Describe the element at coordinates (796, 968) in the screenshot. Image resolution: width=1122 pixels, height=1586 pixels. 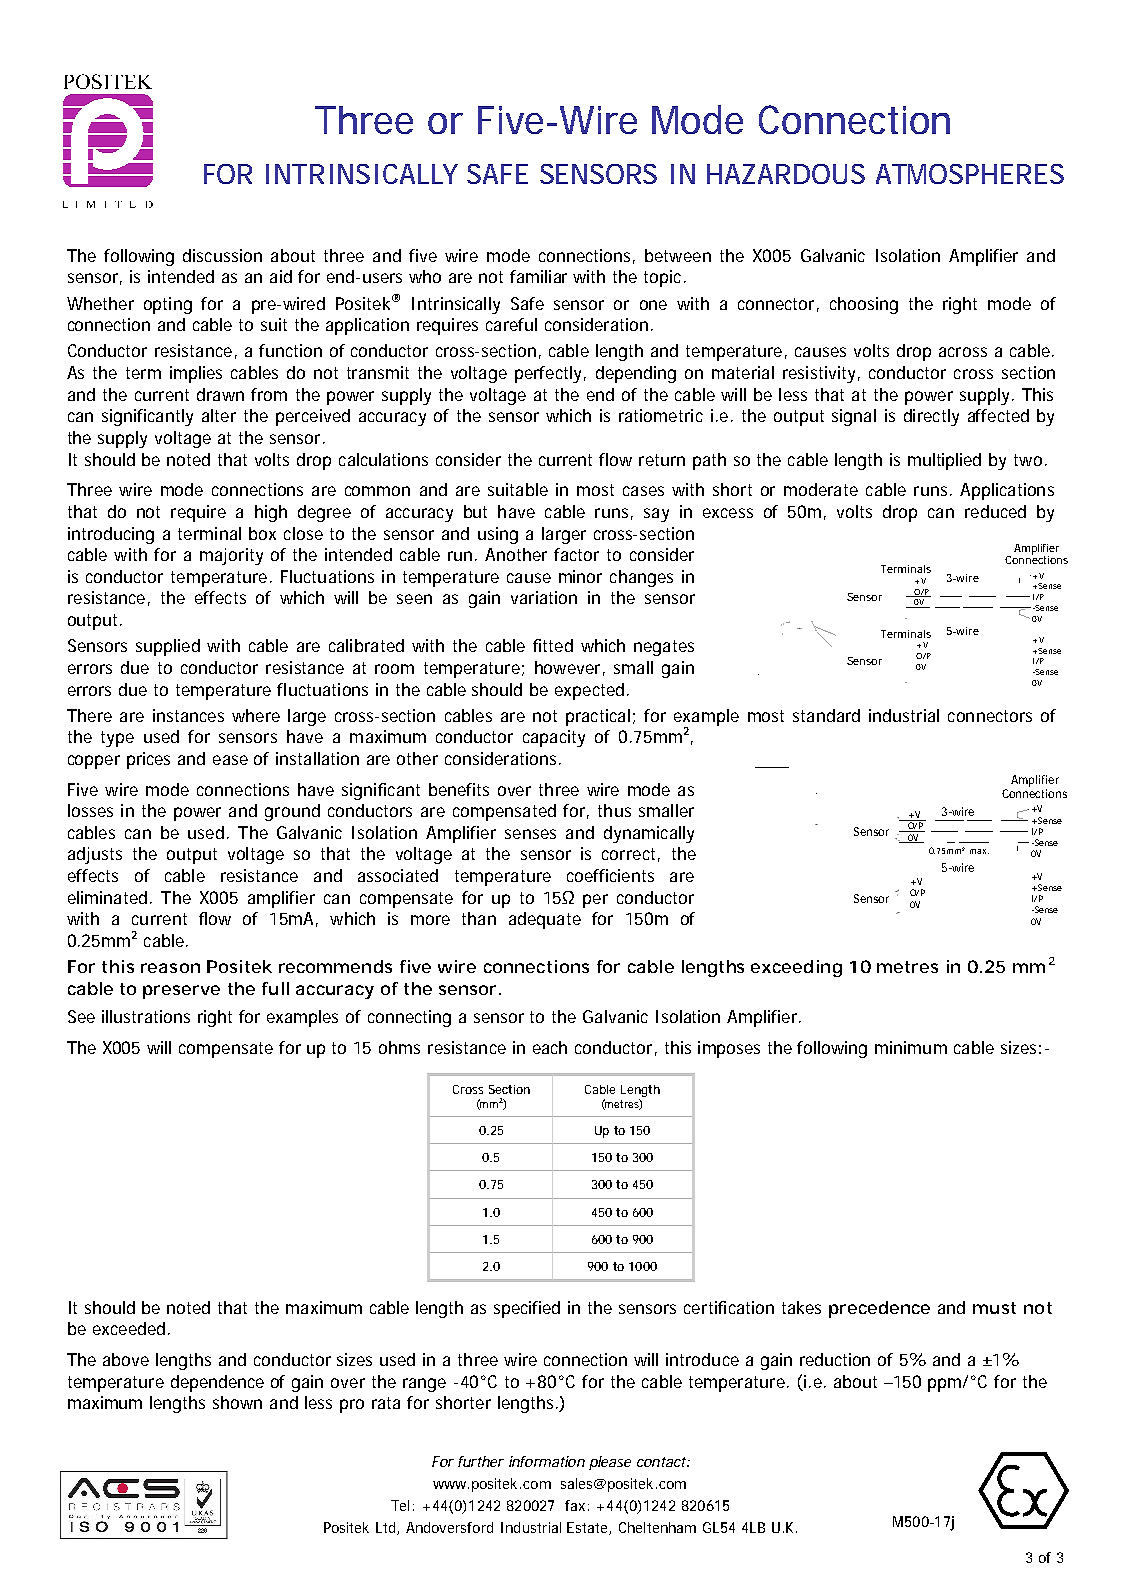
I see `exceeding` at that location.
